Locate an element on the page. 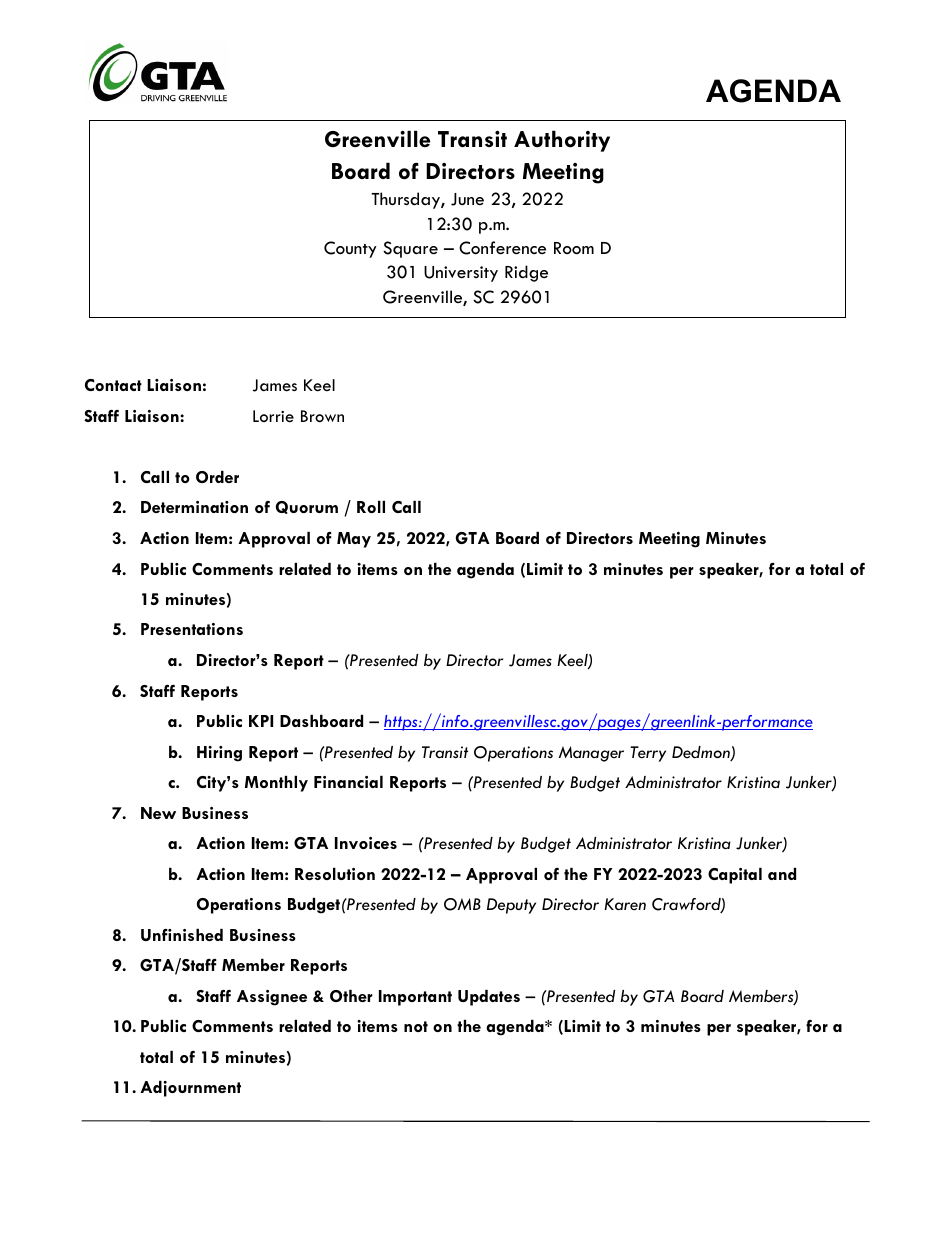 The height and width of the image is (1233, 952). not is located at coordinates (416, 1026).
